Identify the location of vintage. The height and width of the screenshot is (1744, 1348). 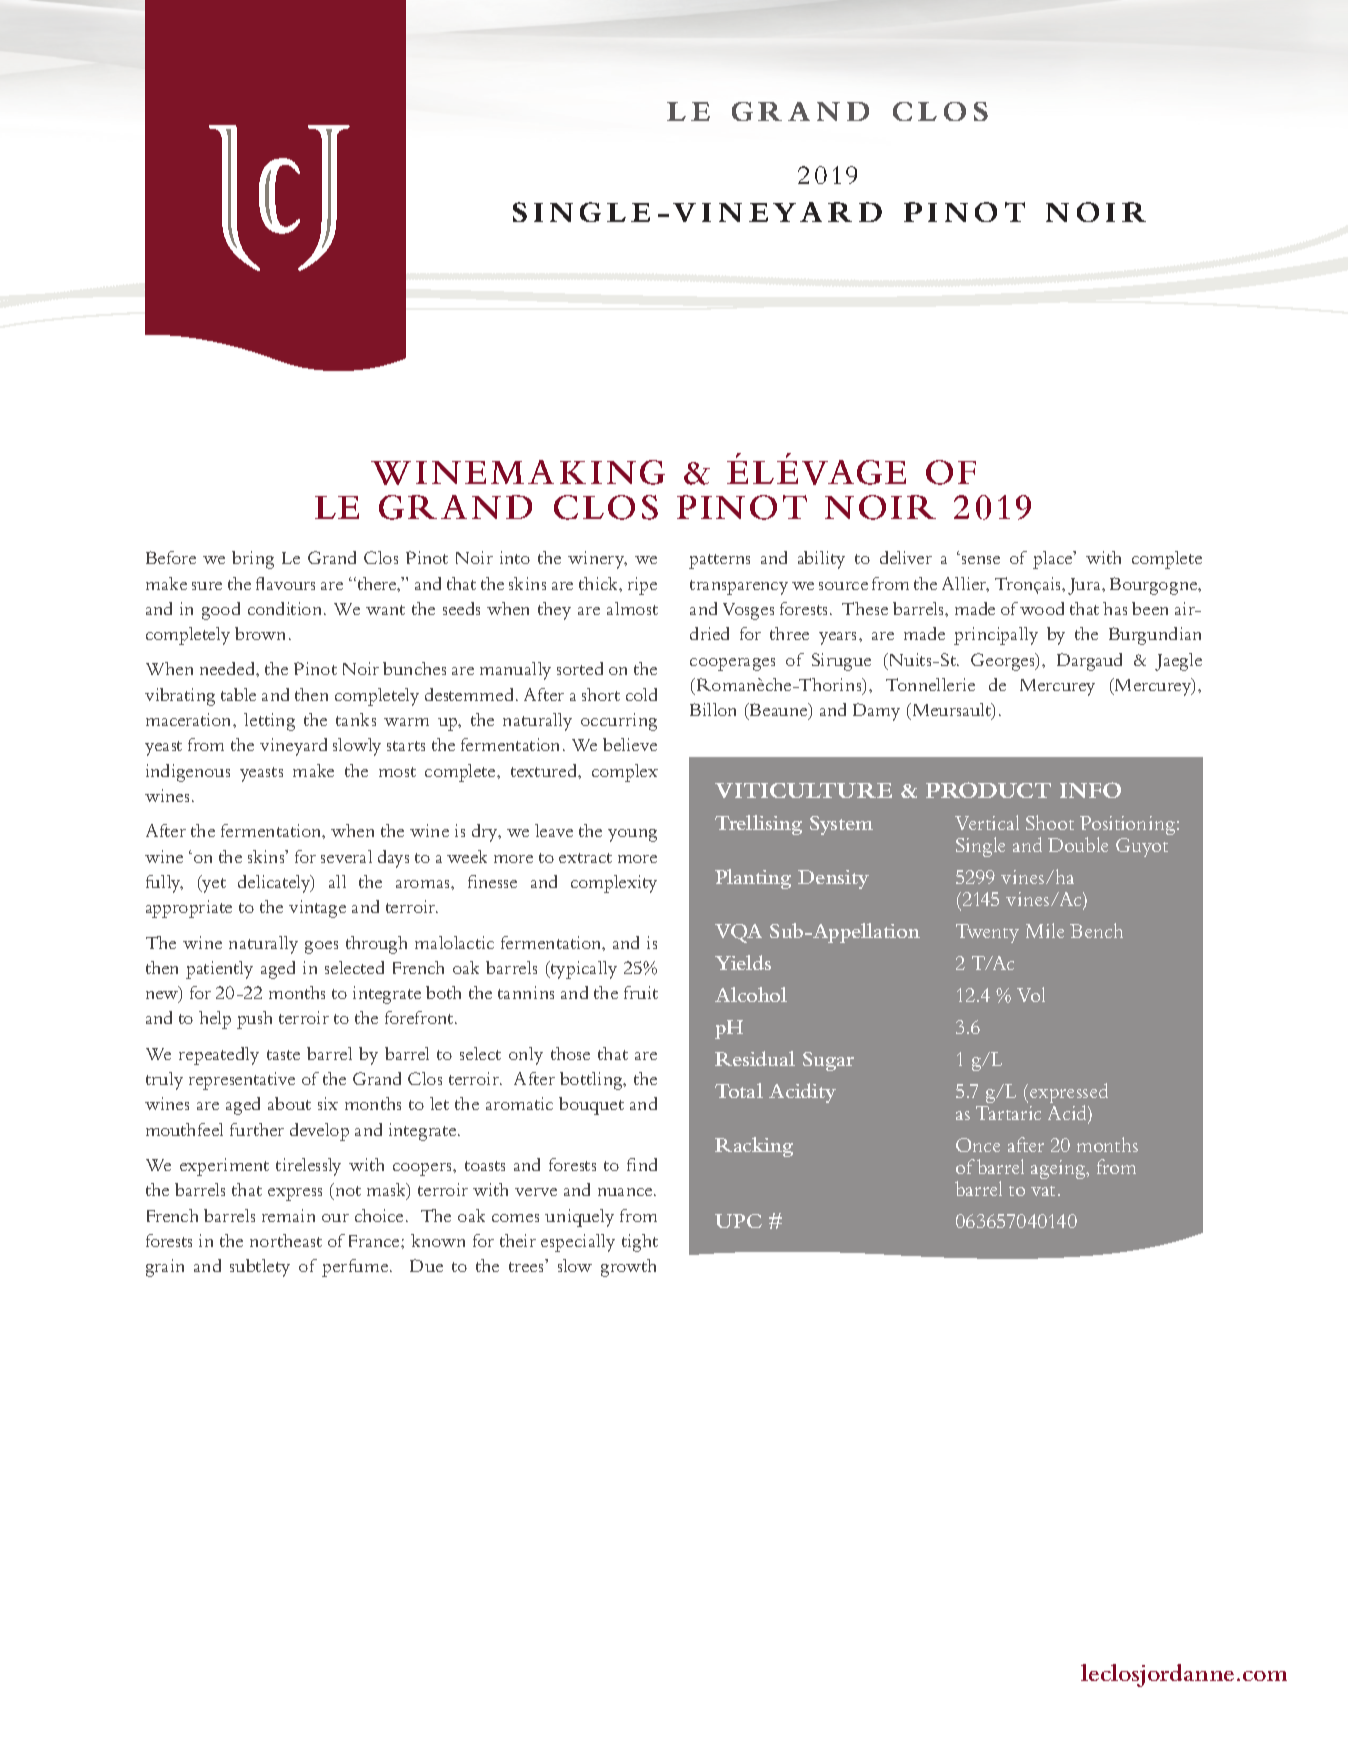
(317, 909).
